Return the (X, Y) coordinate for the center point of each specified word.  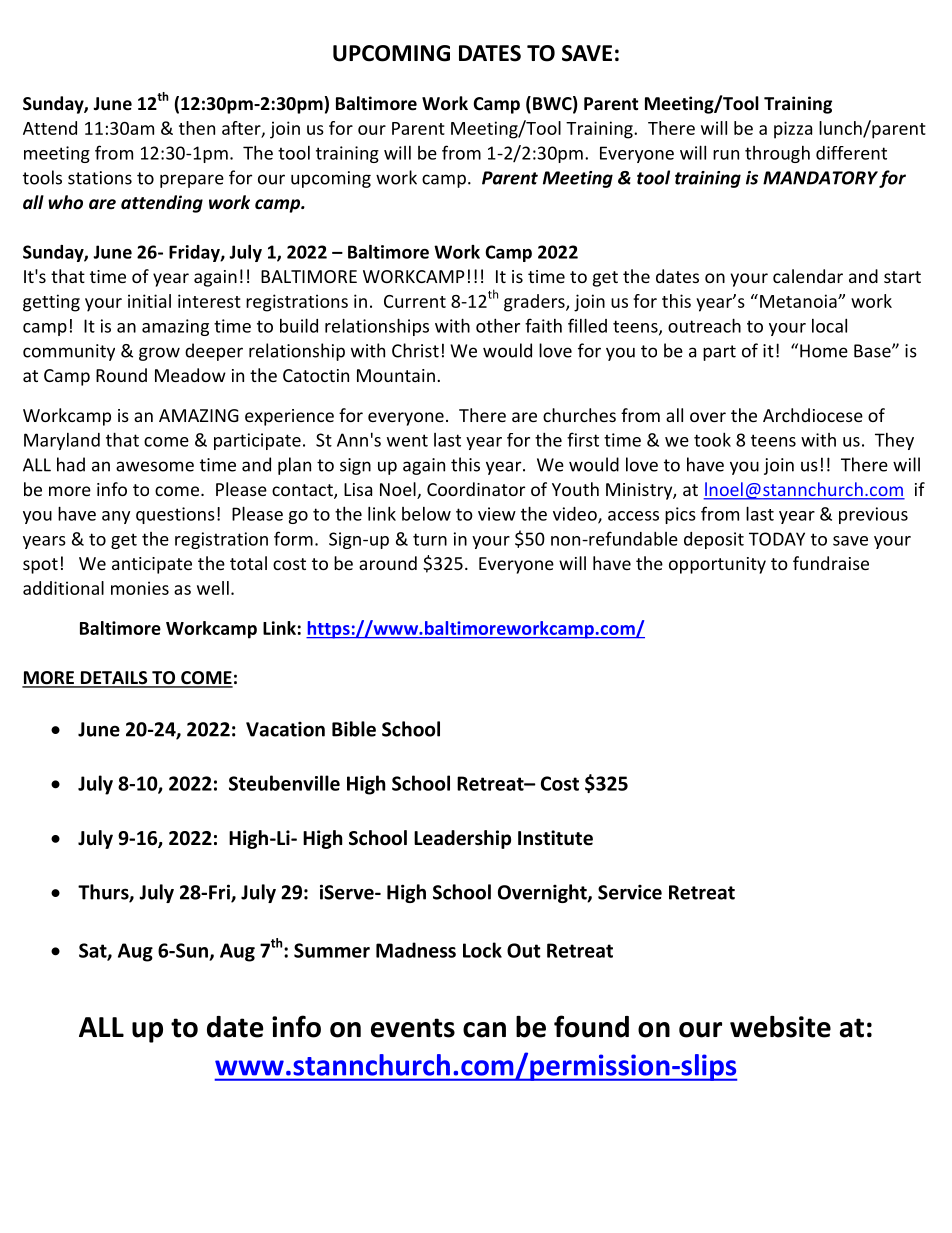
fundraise (831, 563)
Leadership (462, 839)
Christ (415, 350)
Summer (332, 950)
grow (159, 354)
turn (430, 539)
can (484, 1030)
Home (824, 351)
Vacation (285, 729)
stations (100, 178)
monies (140, 588)
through (777, 154)
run (726, 155)
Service (630, 892)
